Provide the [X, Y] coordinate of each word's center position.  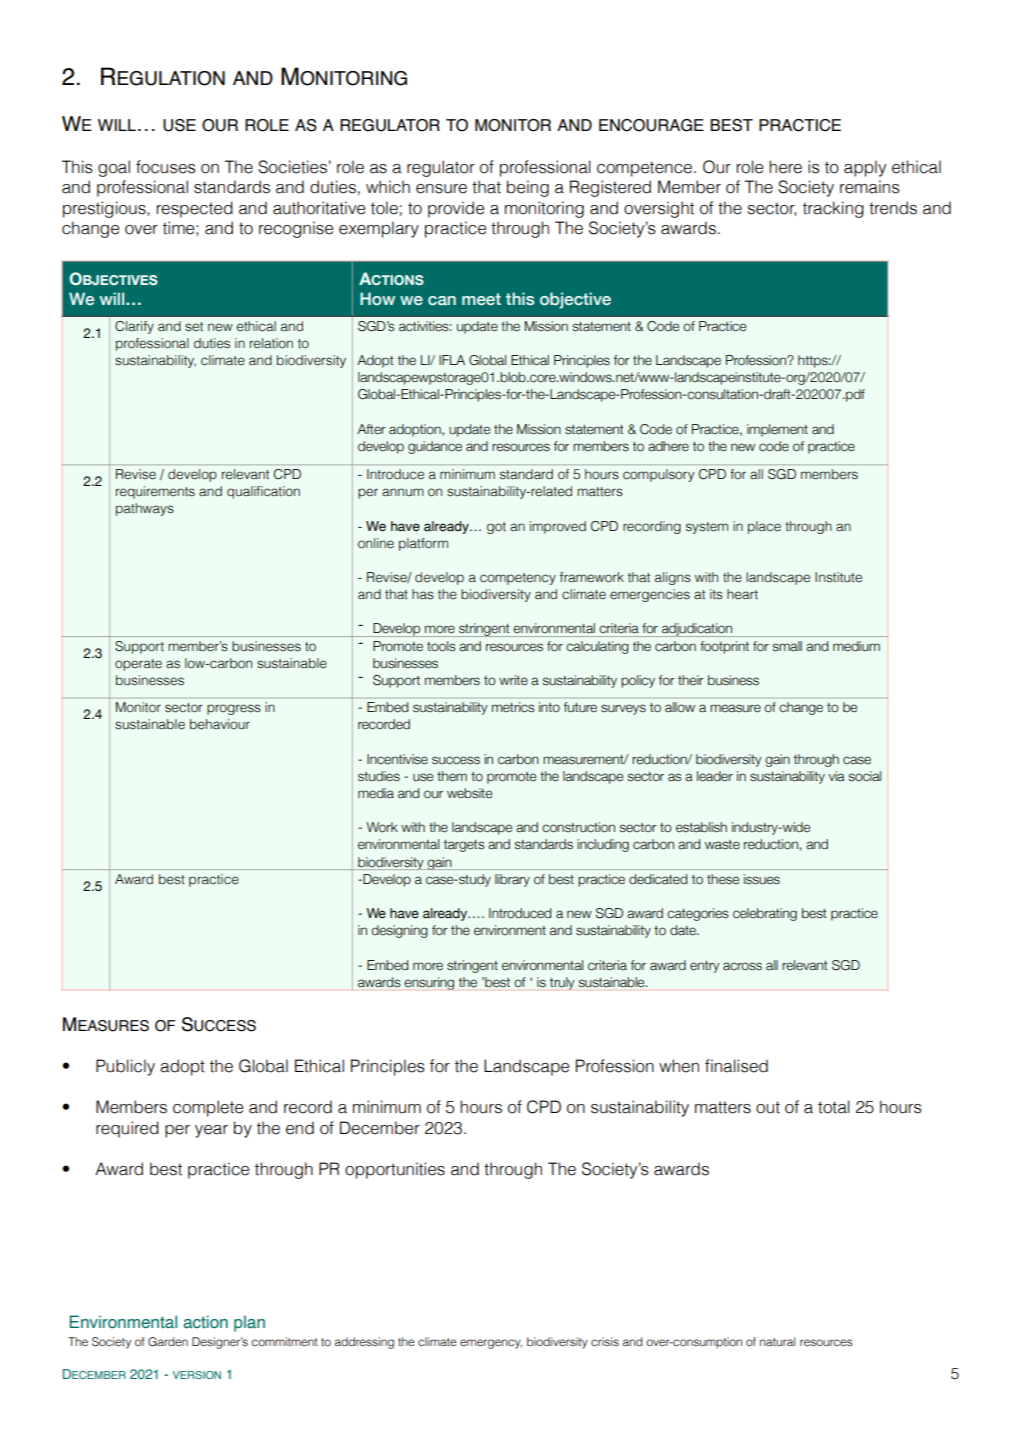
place [764, 527]
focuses [166, 167]
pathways [145, 509]
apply [865, 168]
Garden [168, 1342]
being [528, 188]
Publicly [125, 1067]
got [496, 528]
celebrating [765, 914]
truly [562, 983]
